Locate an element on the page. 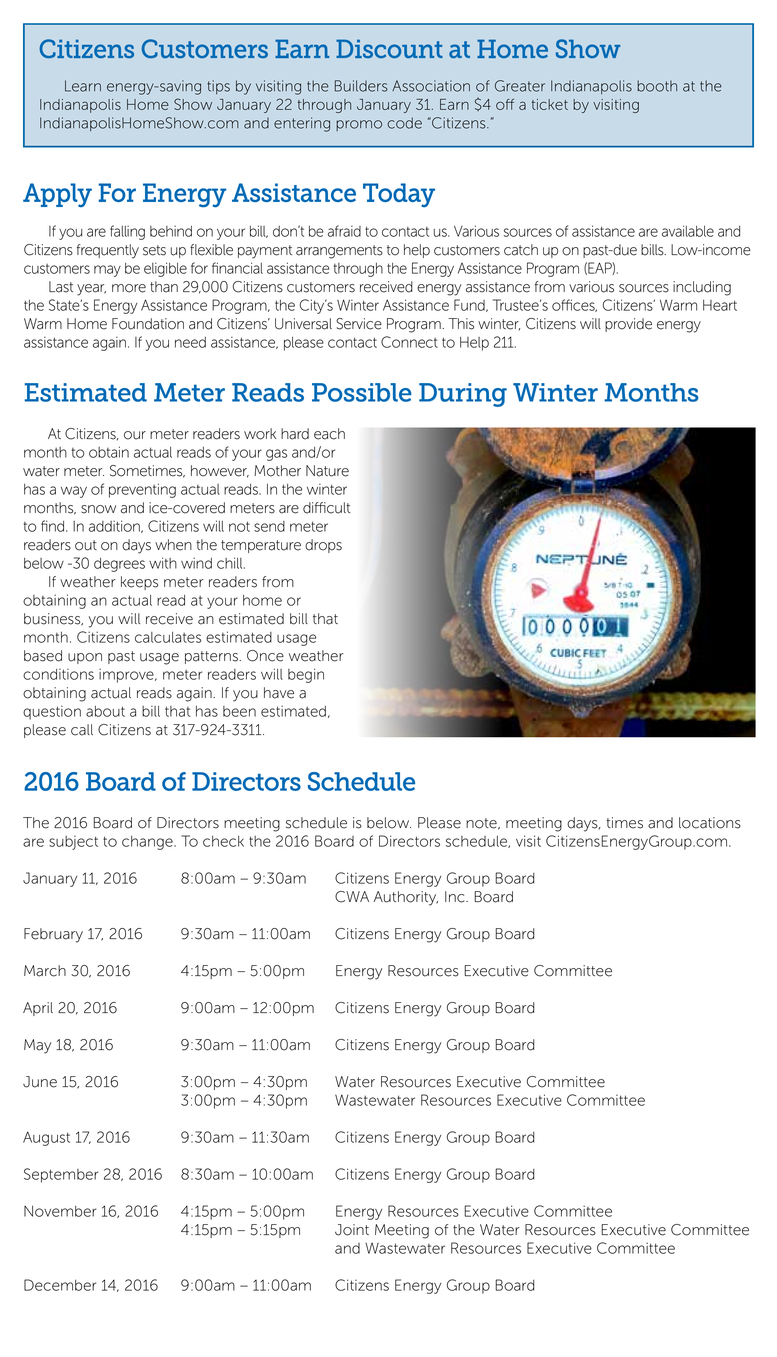 This page has height=1357, width=777. booth is located at coordinates (657, 86).
